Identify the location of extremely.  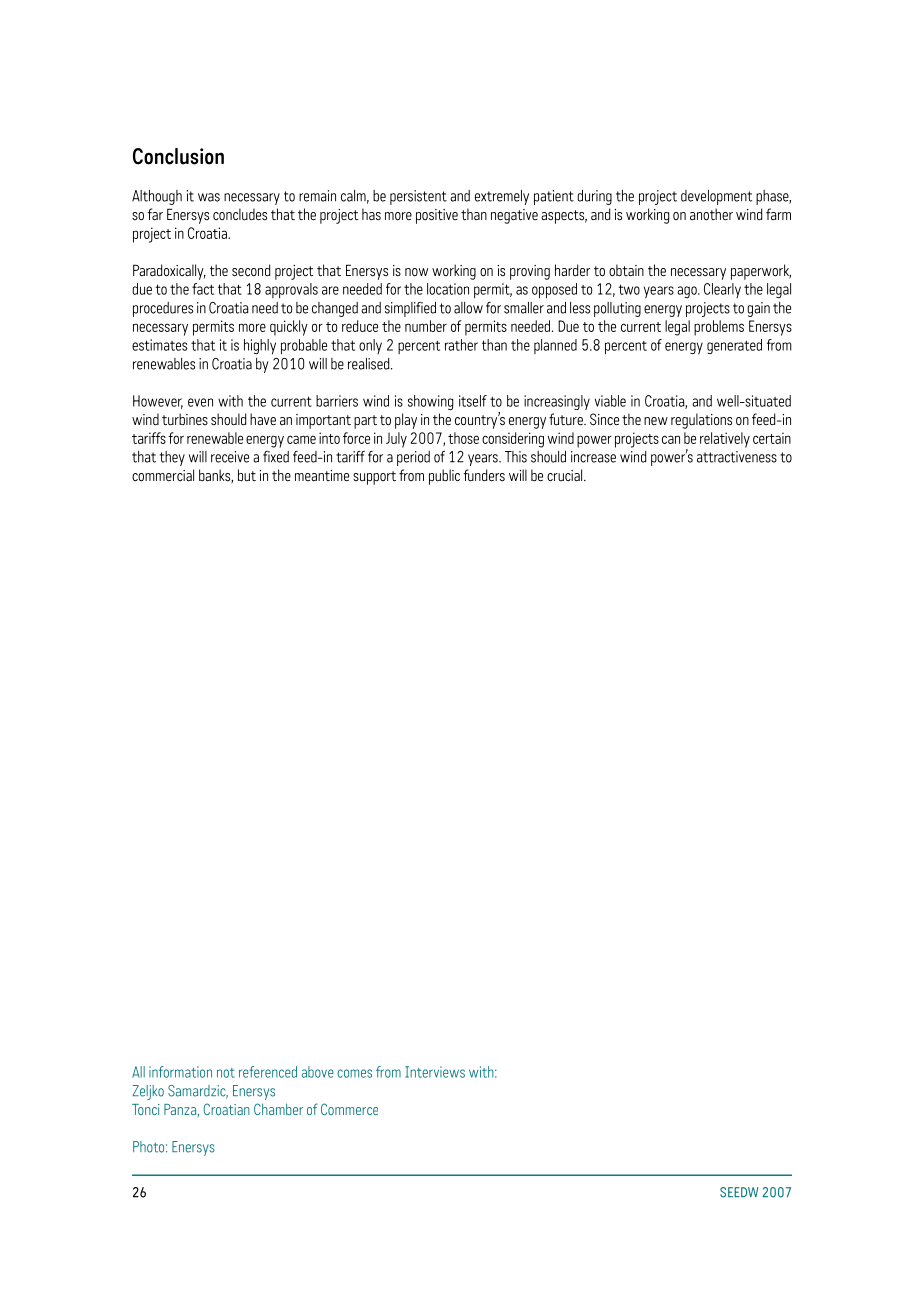
(502, 197).
